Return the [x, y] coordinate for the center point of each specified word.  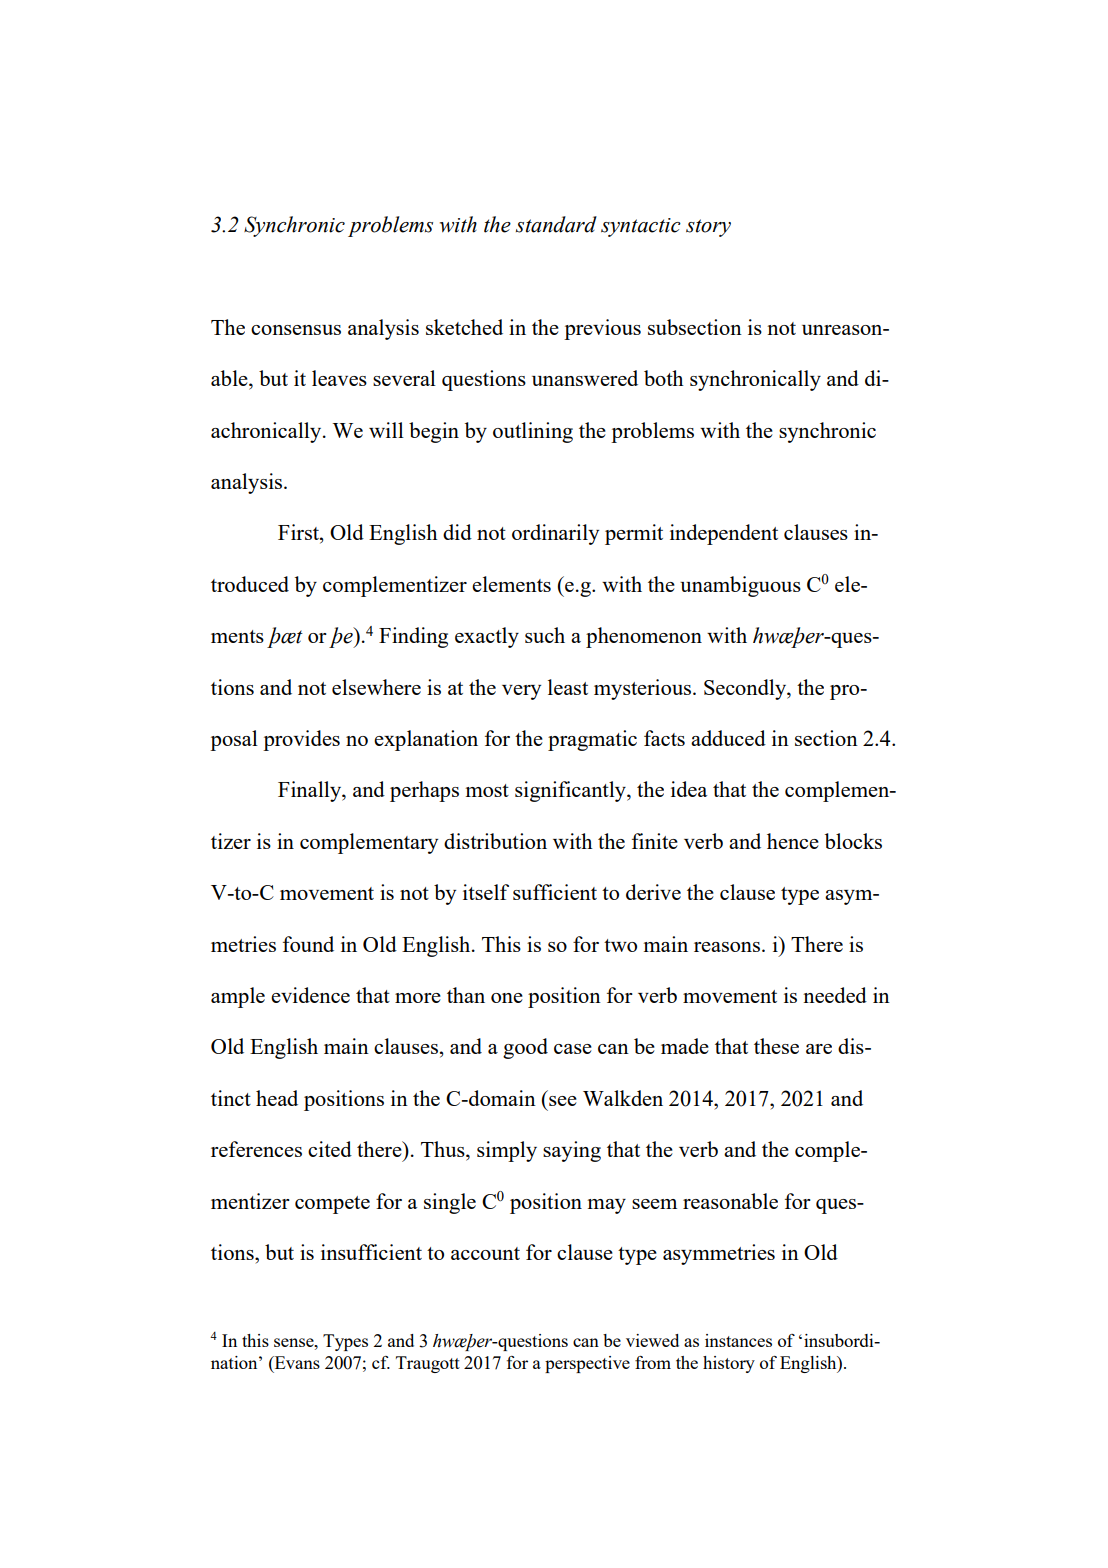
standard [556, 224]
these [776, 1046]
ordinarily [555, 534]
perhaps [424, 791]
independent [724, 534]
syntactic [641, 227]
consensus [296, 330]
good [525, 1048]
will [386, 430]
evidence [310, 995]
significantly [571, 791]
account [485, 1253]
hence [793, 841]
